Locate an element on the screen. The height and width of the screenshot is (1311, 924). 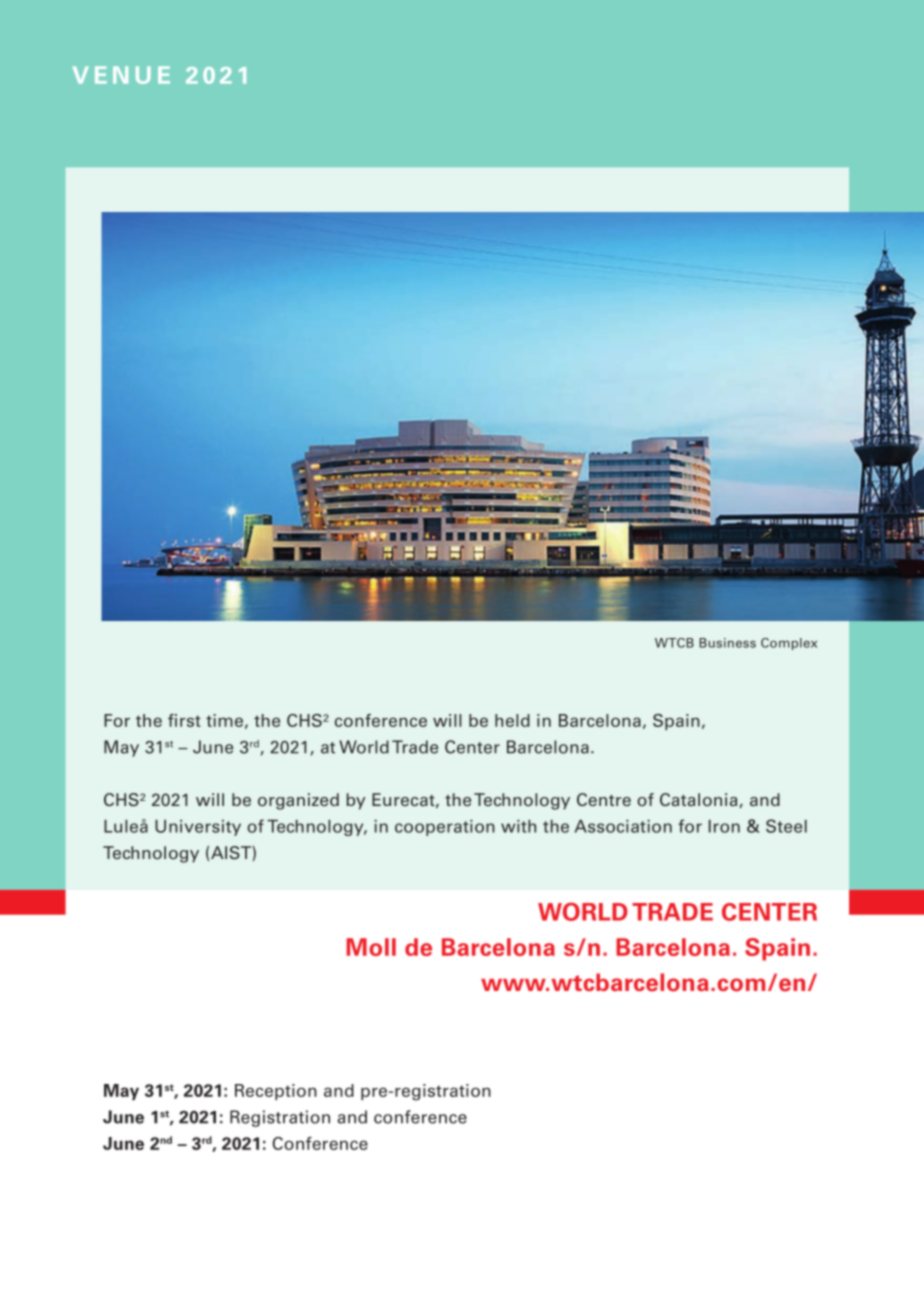
Steel is located at coordinates (786, 826).
